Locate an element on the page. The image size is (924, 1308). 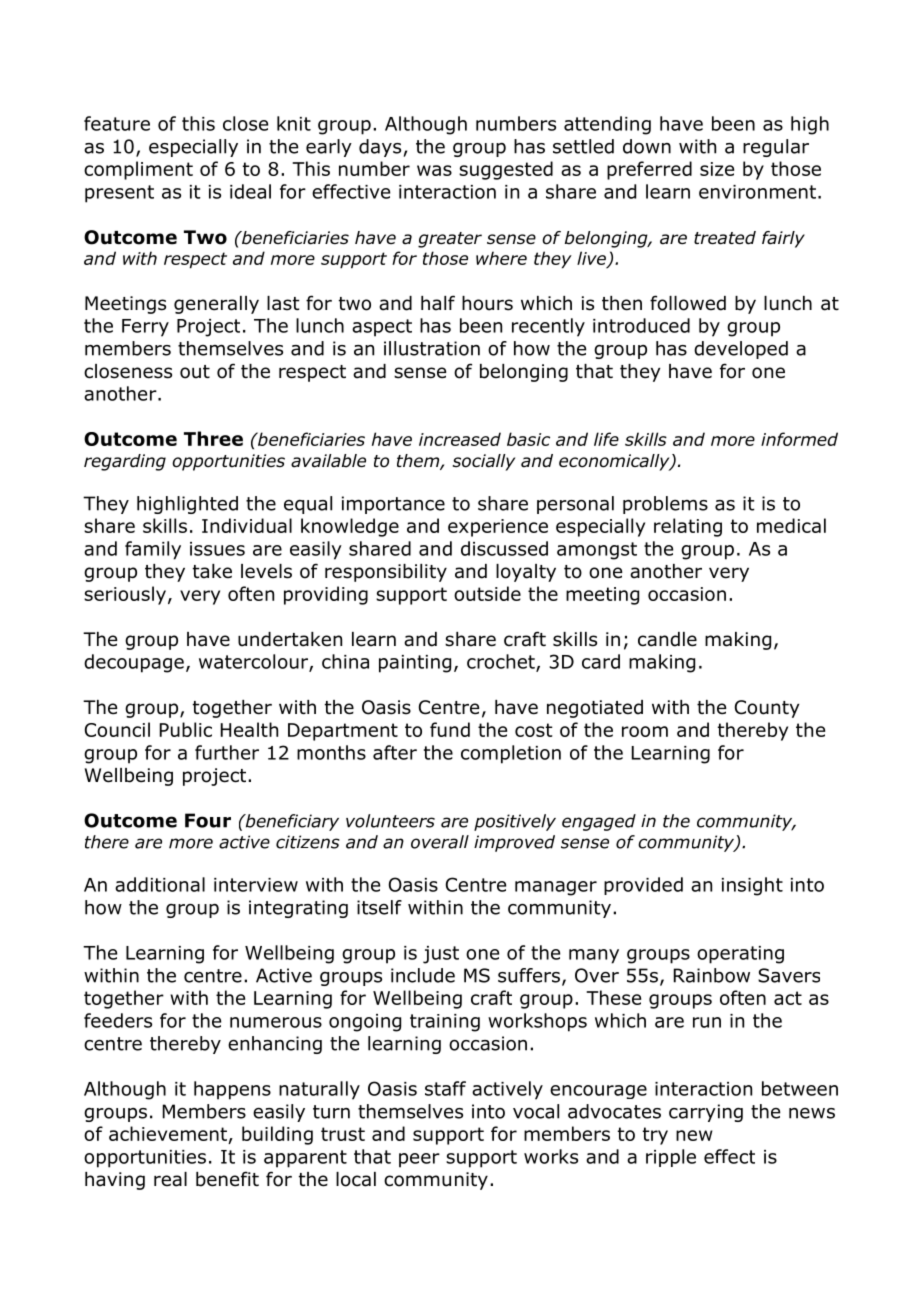
size is located at coordinates (717, 169).
